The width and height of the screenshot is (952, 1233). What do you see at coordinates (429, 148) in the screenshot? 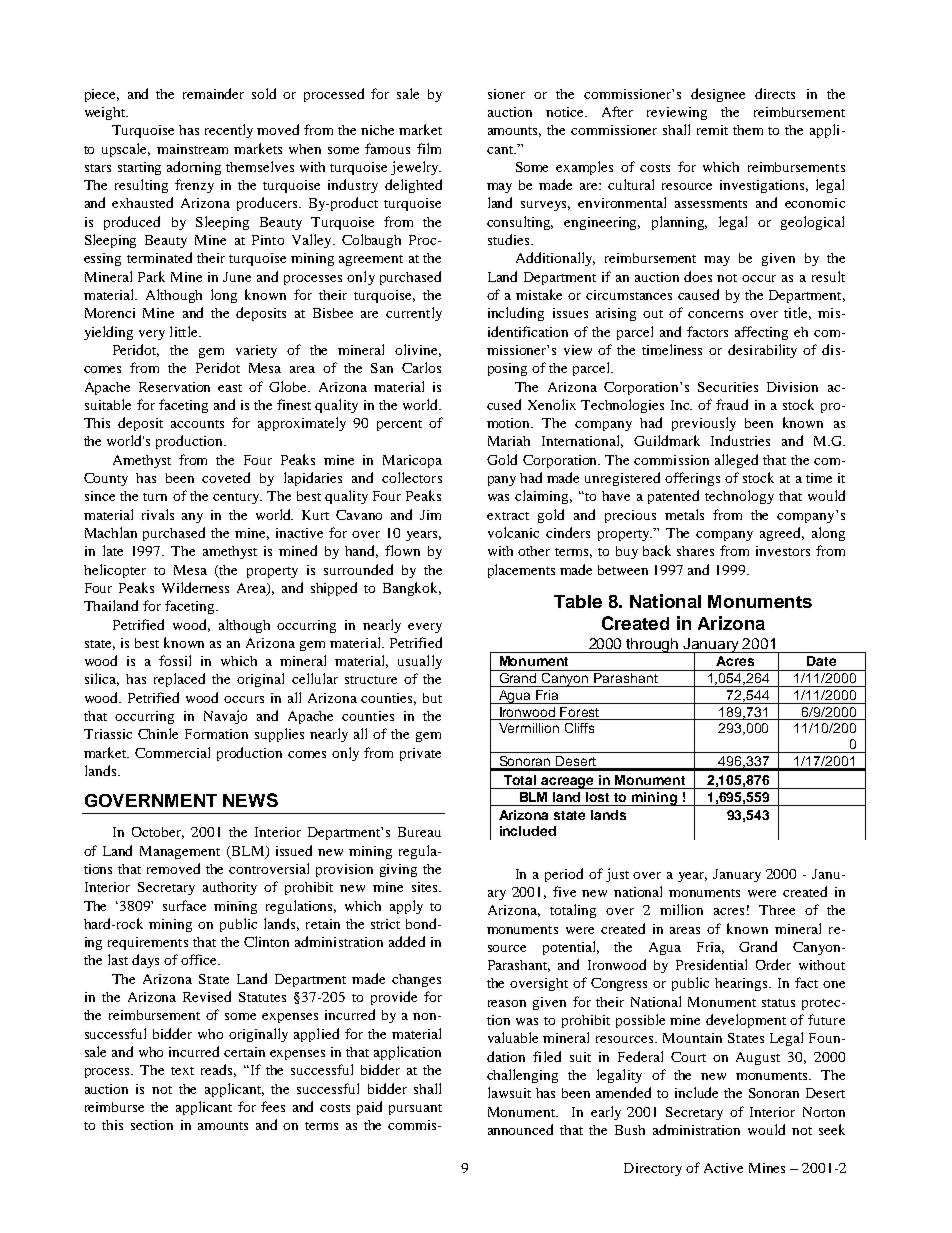
I see `film` at bounding box center [429, 148].
